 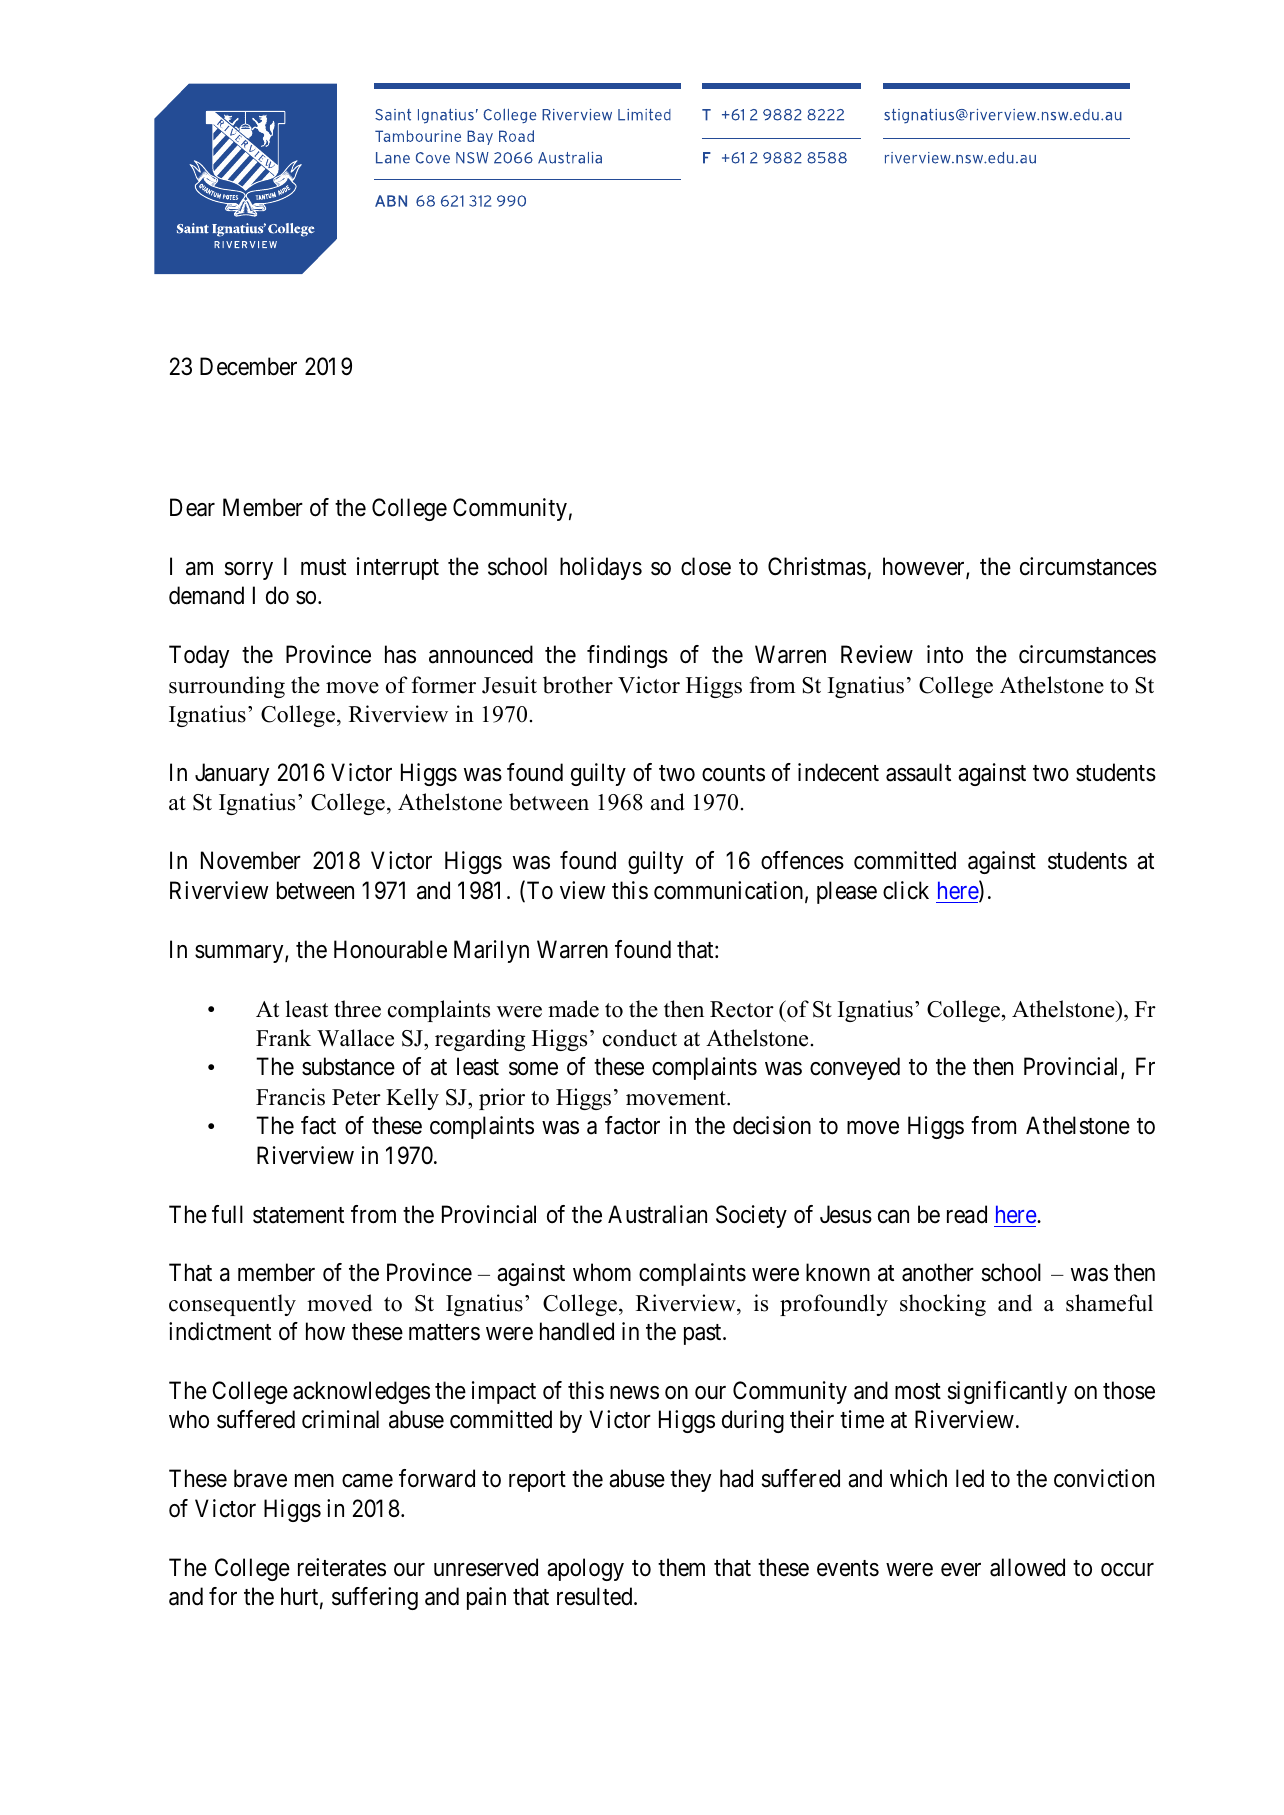 What do you see at coordinates (906, 890) in the page?
I see `click` at bounding box center [906, 890].
